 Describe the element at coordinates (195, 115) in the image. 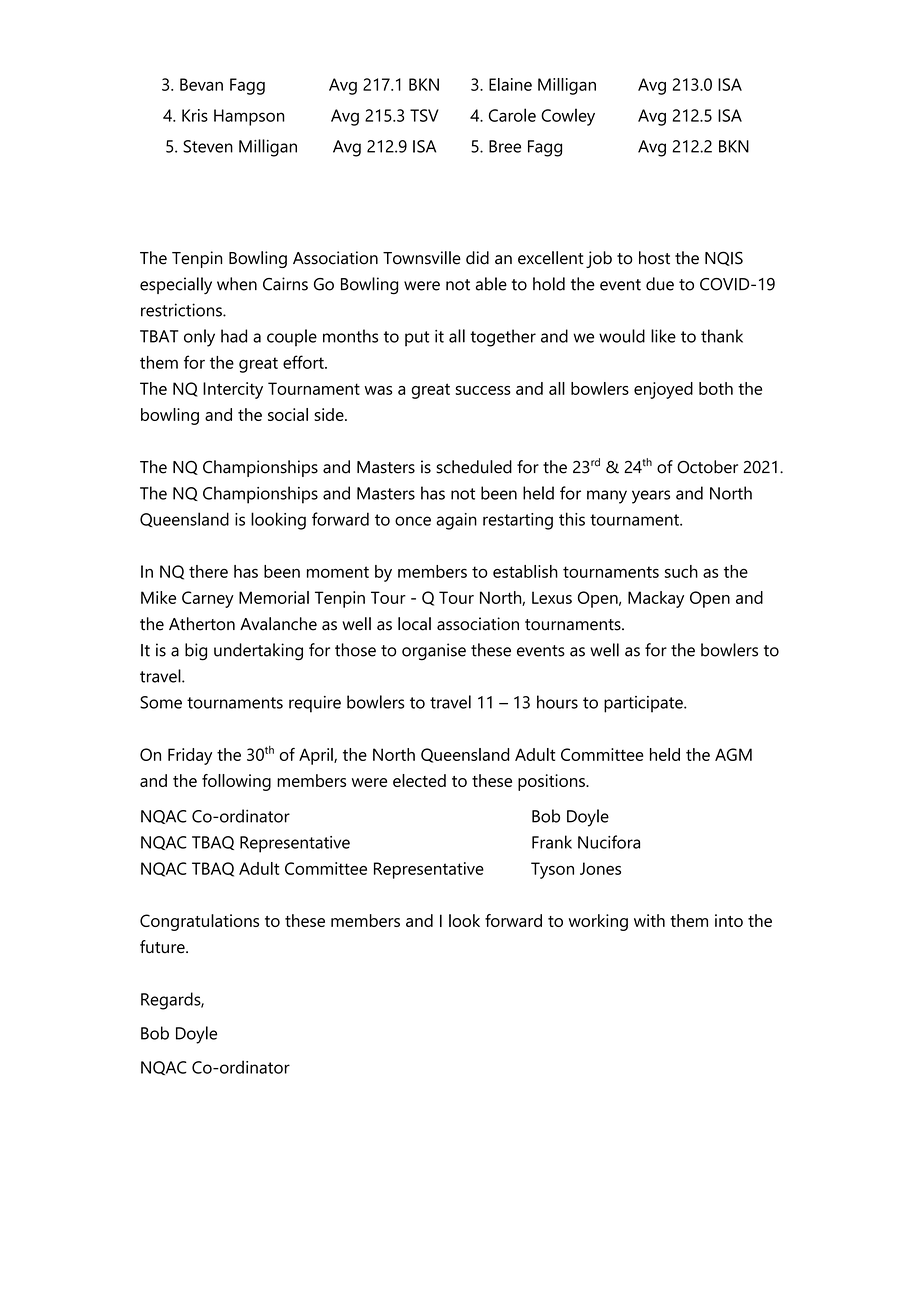

I see `Kris` at that location.
